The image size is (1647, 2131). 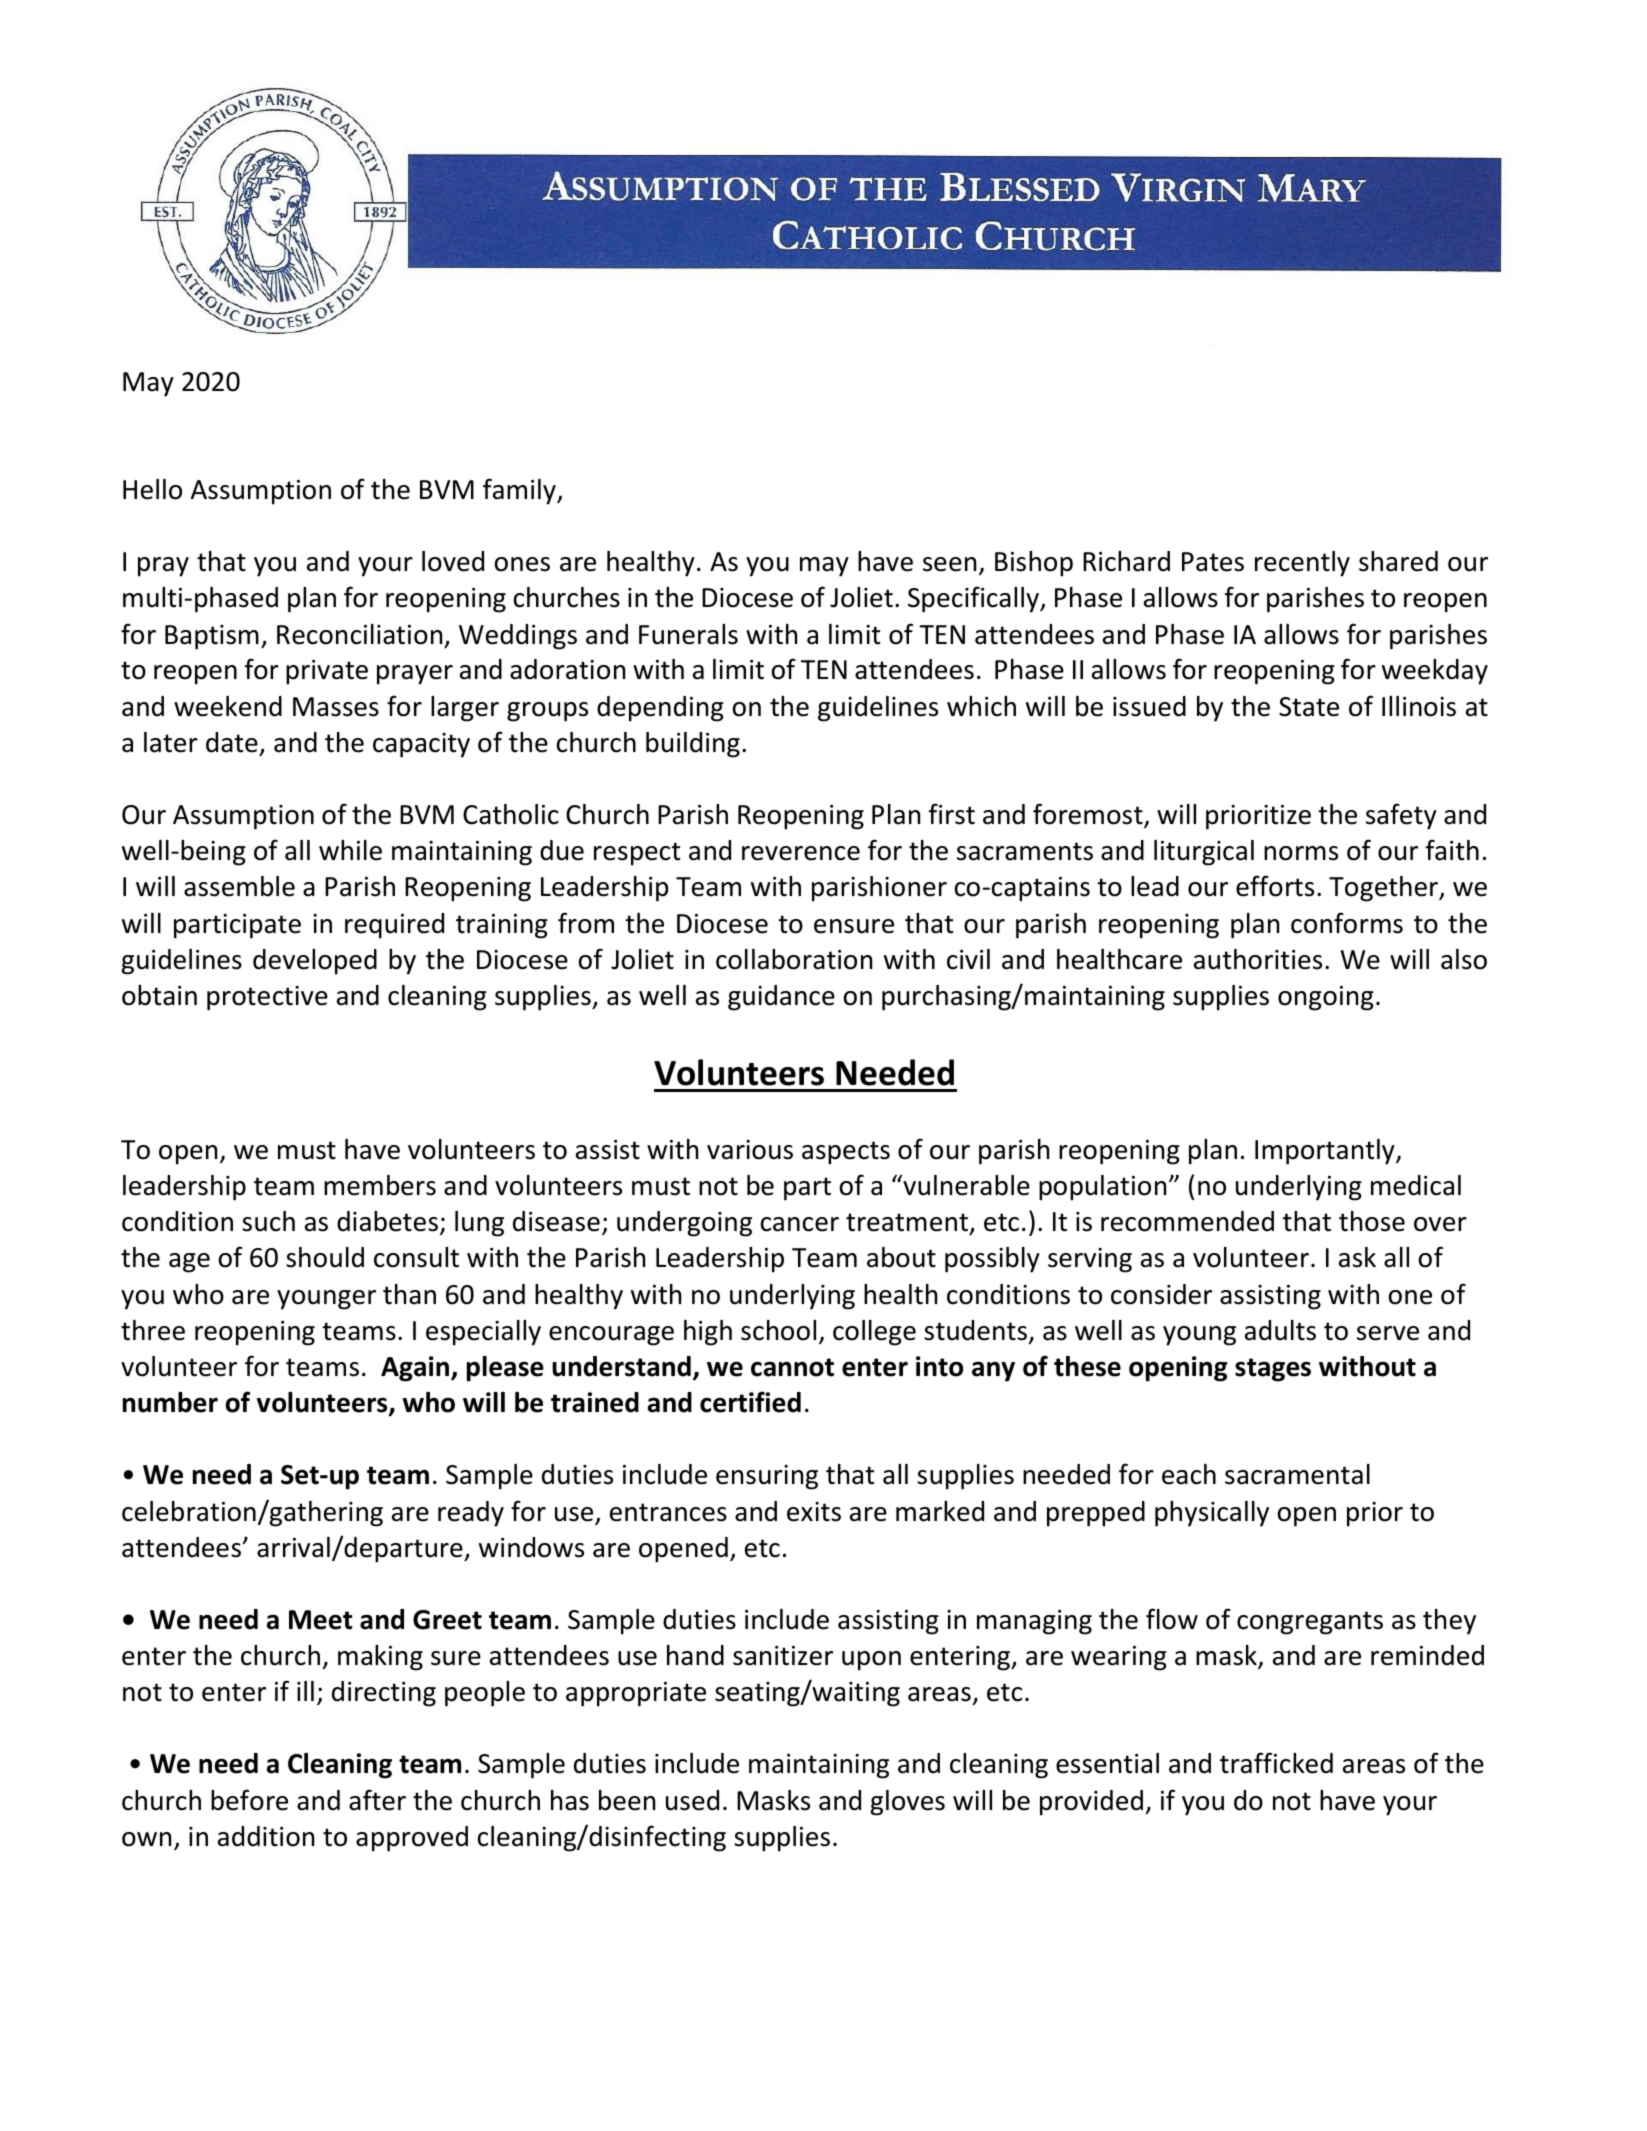 I want to click on while, so click(x=350, y=850).
